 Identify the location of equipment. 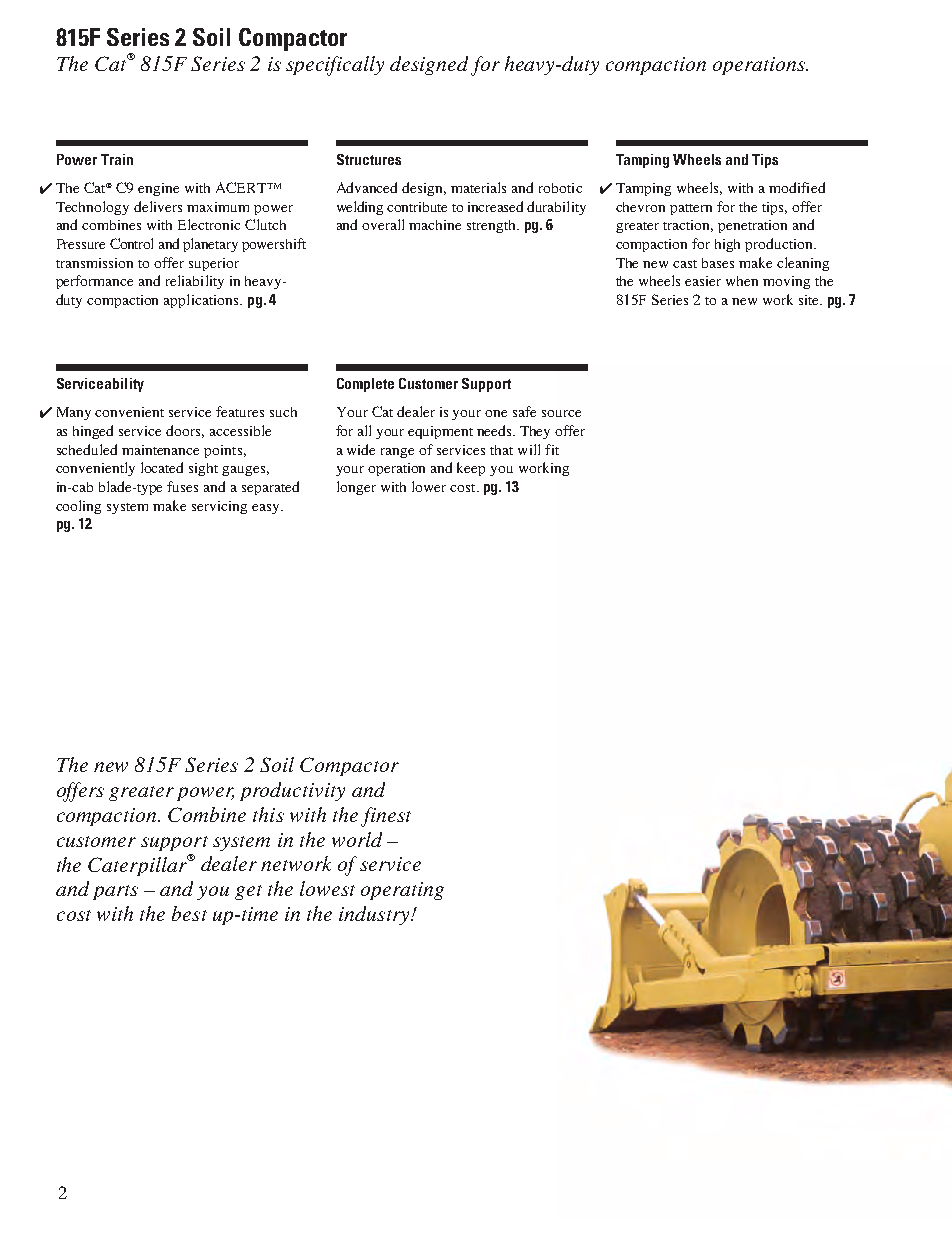
(440, 432).
